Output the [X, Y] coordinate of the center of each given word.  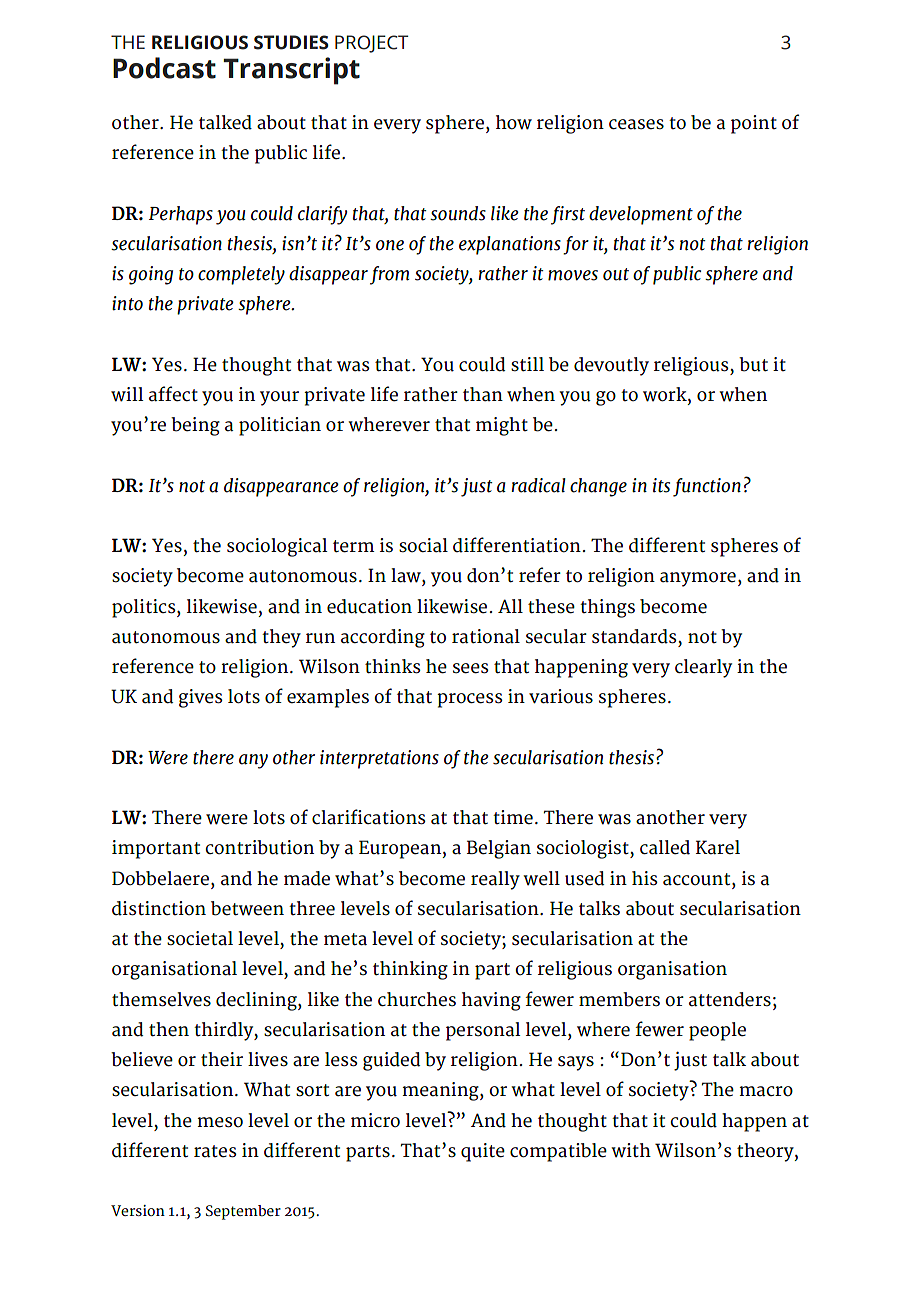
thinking [410, 970]
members [619, 999]
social [423, 545]
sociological [277, 547]
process [470, 700]
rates [215, 1151]
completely [241, 275]
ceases [636, 124]
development [641, 215]
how [514, 122]
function [707, 487]
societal [200, 938]
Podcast [164, 68]
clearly [703, 668]
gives [201, 698]
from [390, 275]
